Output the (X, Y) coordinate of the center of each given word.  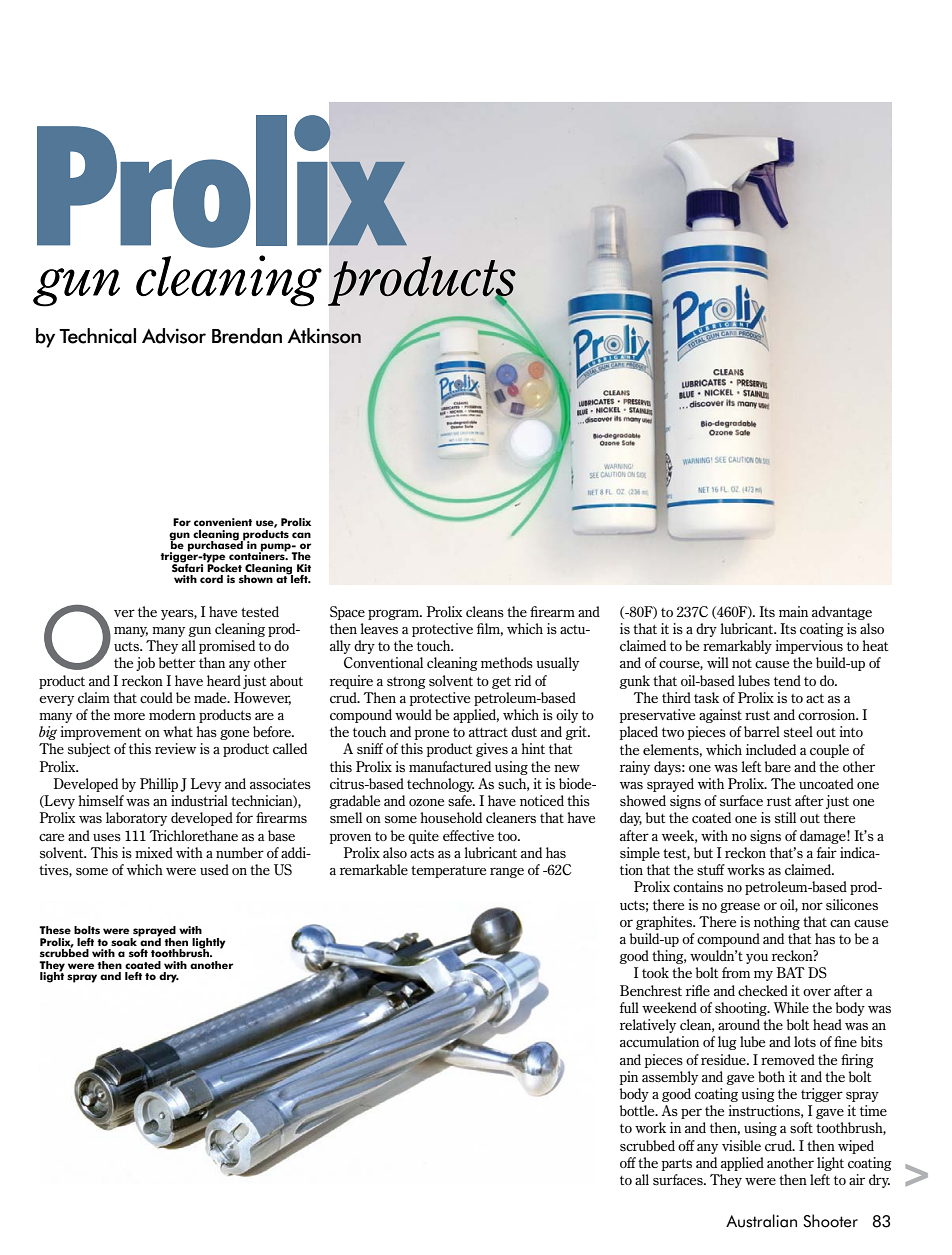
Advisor (174, 336)
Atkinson (324, 336)
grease (740, 907)
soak (125, 940)
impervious (809, 647)
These (55, 930)
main (793, 611)
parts (677, 1165)
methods (507, 662)
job (145, 664)
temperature (448, 872)
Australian (761, 1221)
